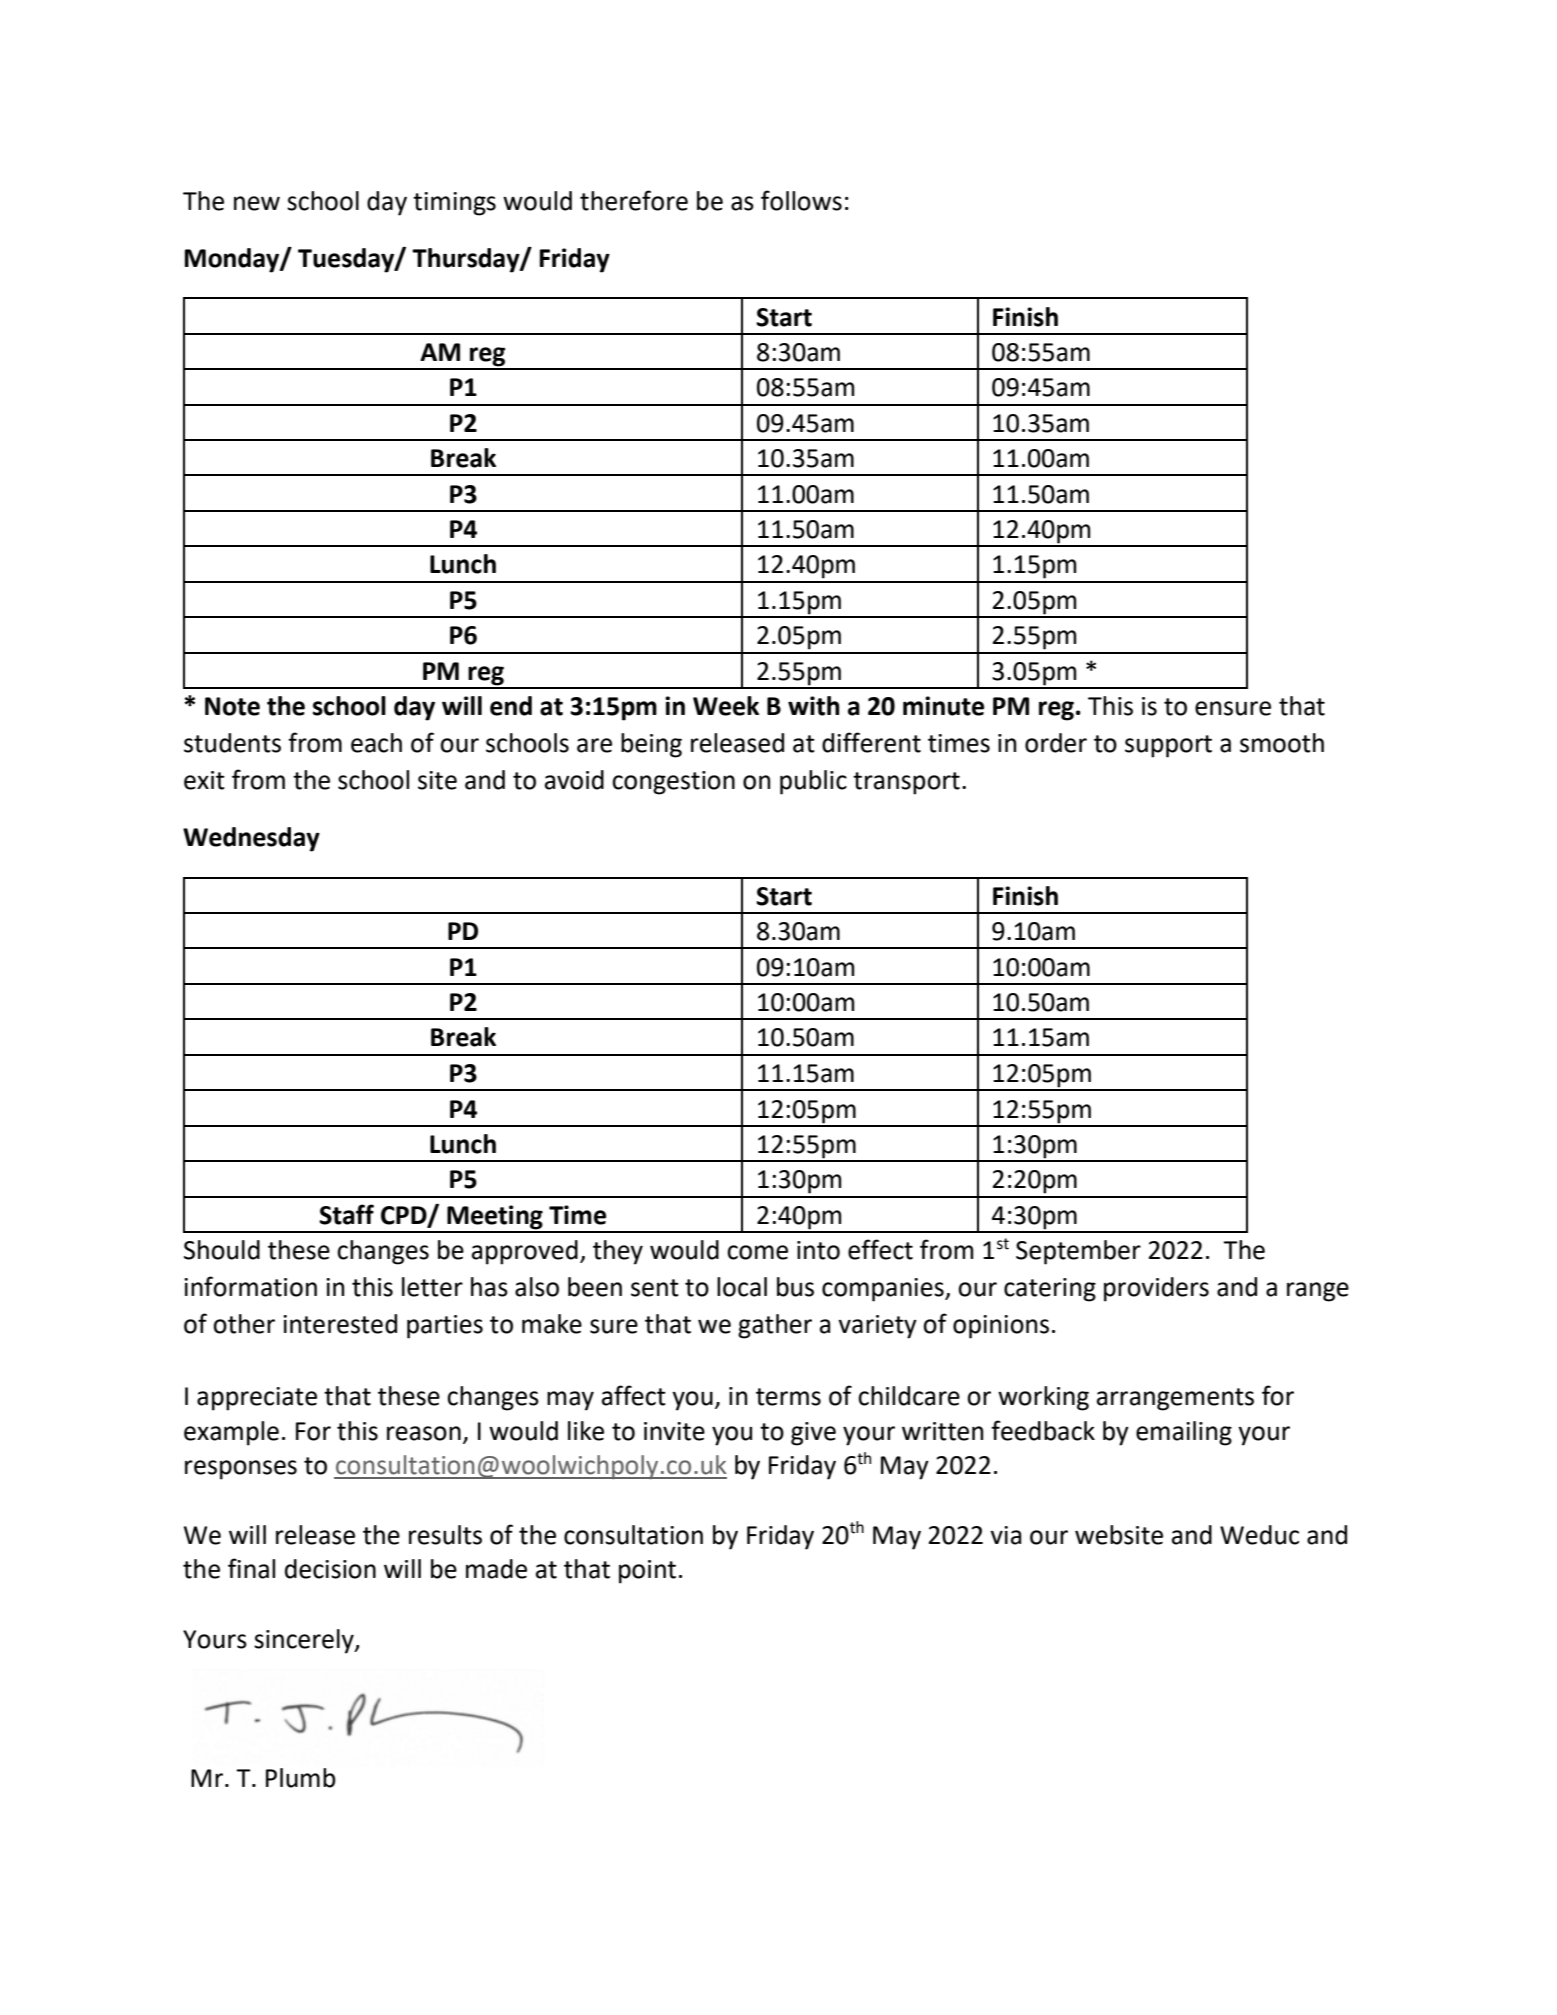  I want to click on Staff, so click(346, 1214).
